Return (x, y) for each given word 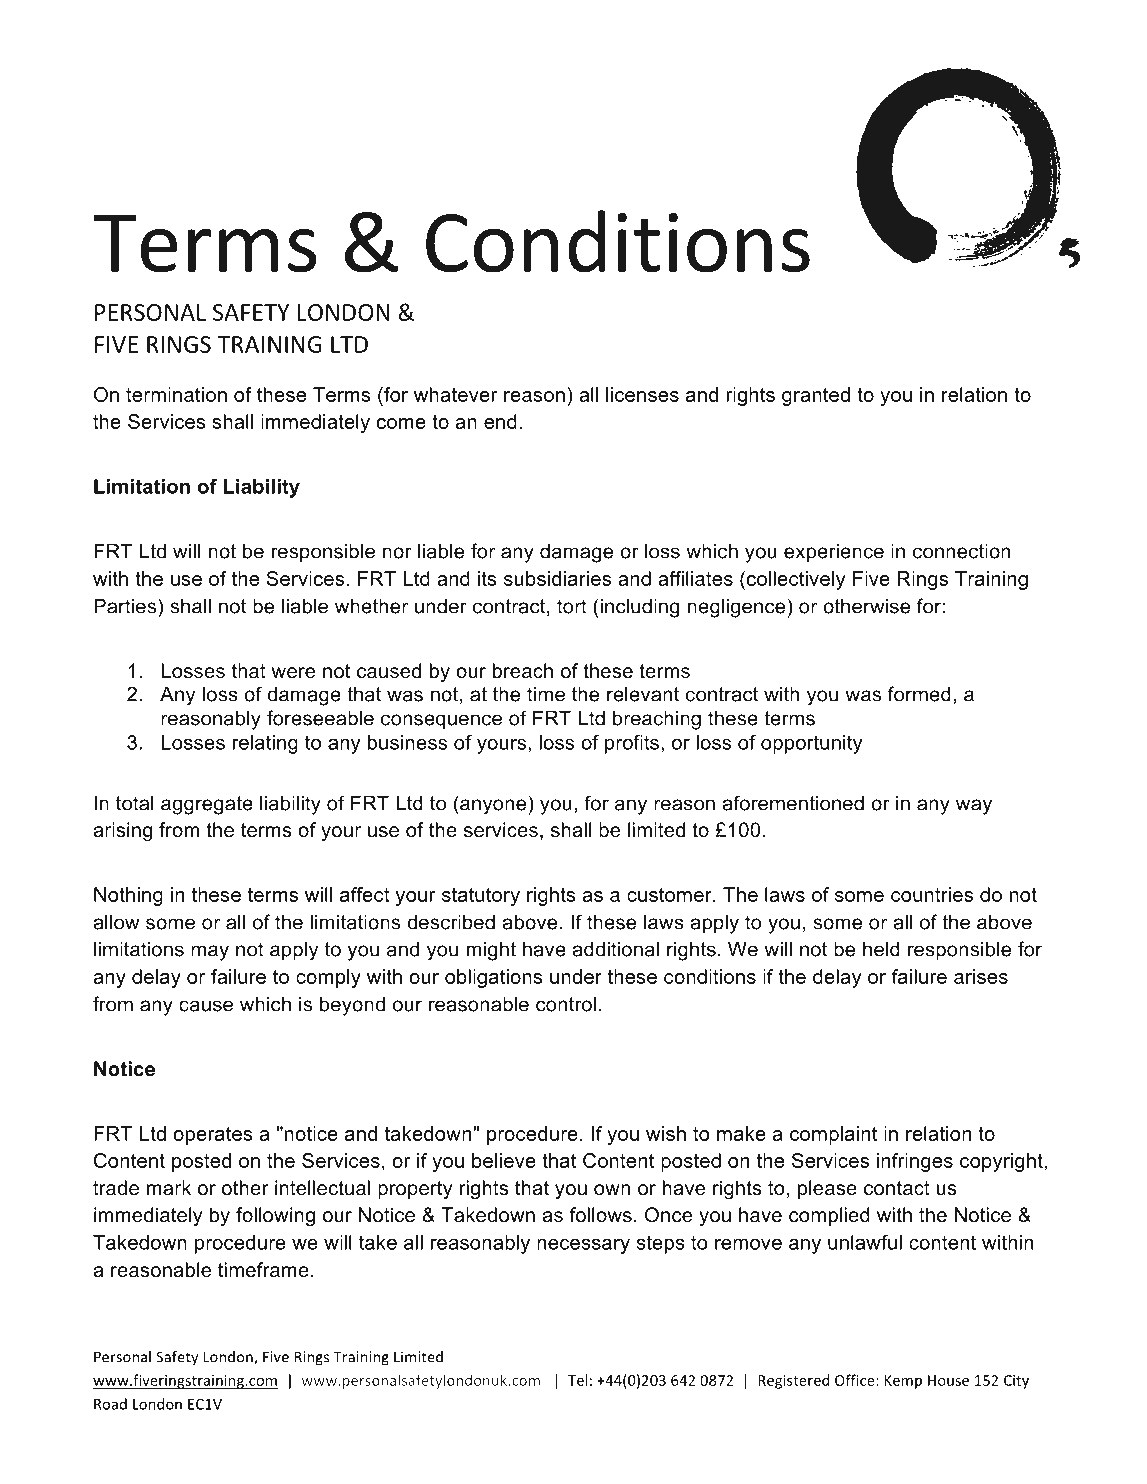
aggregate (207, 805)
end (500, 421)
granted (816, 396)
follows (600, 1215)
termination (176, 394)
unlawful (865, 1242)
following (275, 1217)
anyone (493, 807)
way (974, 807)
